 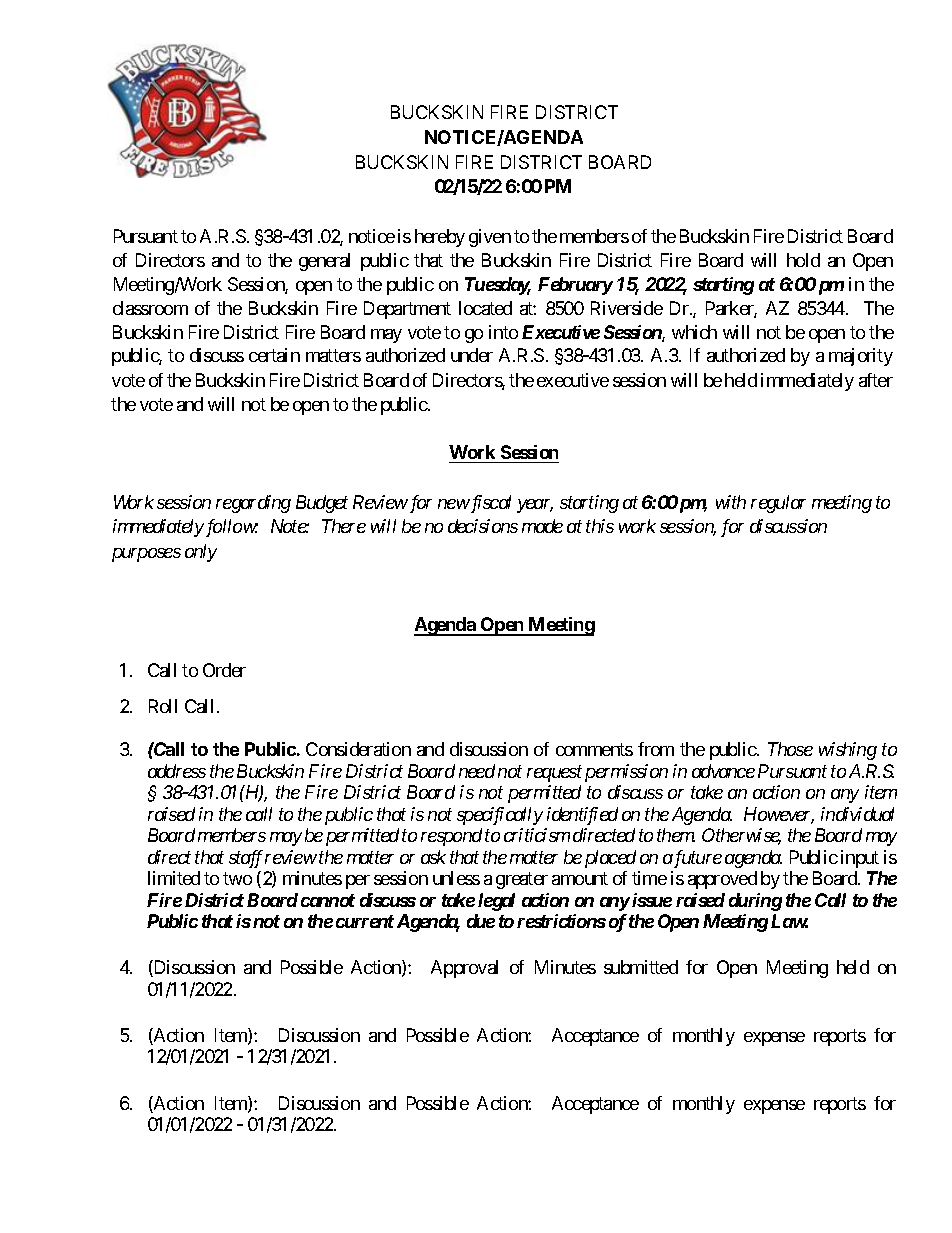 What do you see at coordinates (328, 900) in the screenshot?
I see `cannot` at bounding box center [328, 900].
